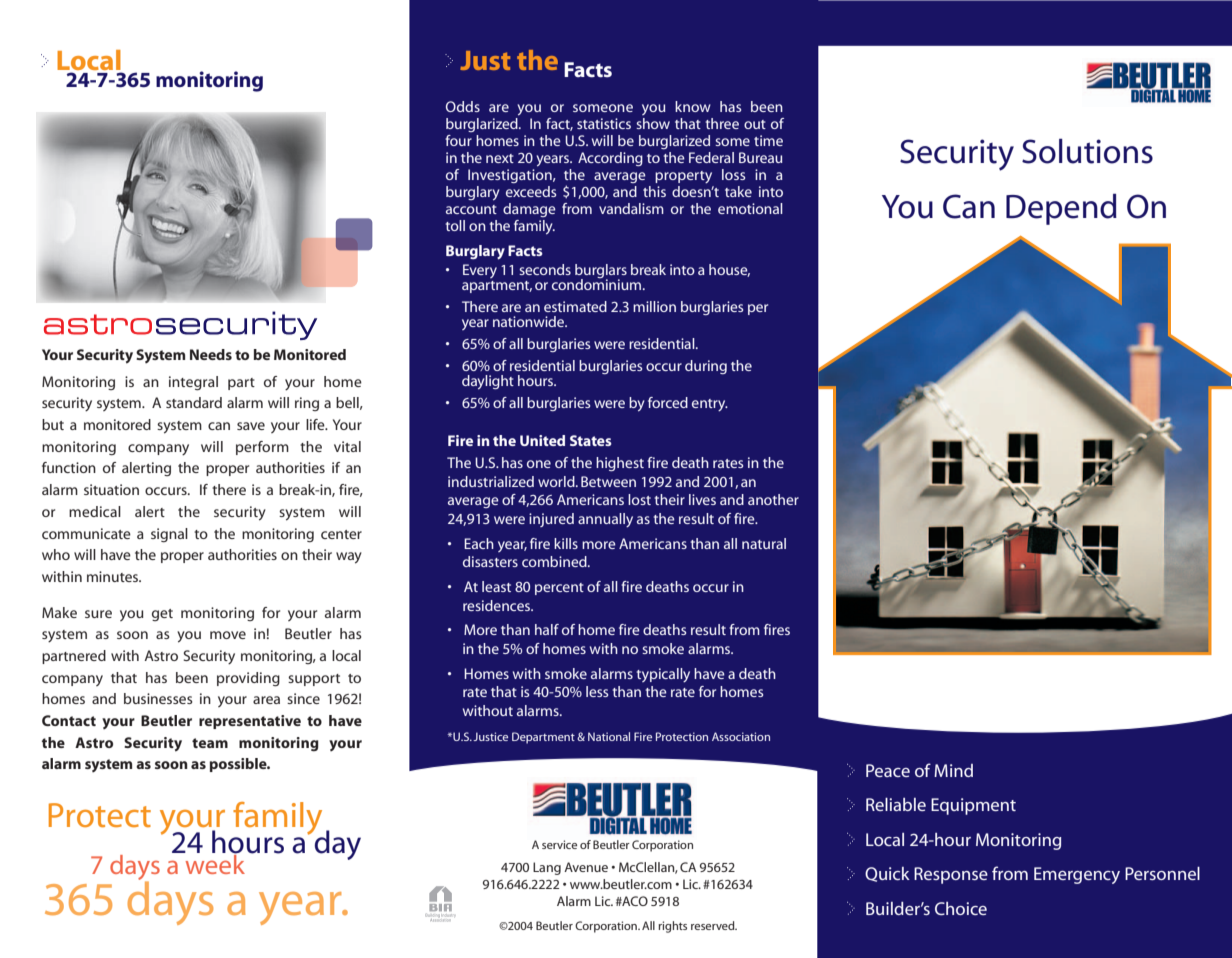 This screenshot has width=1232, height=958. Describe the element at coordinates (458, 140) in the screenshot. I see `four` at that location.
